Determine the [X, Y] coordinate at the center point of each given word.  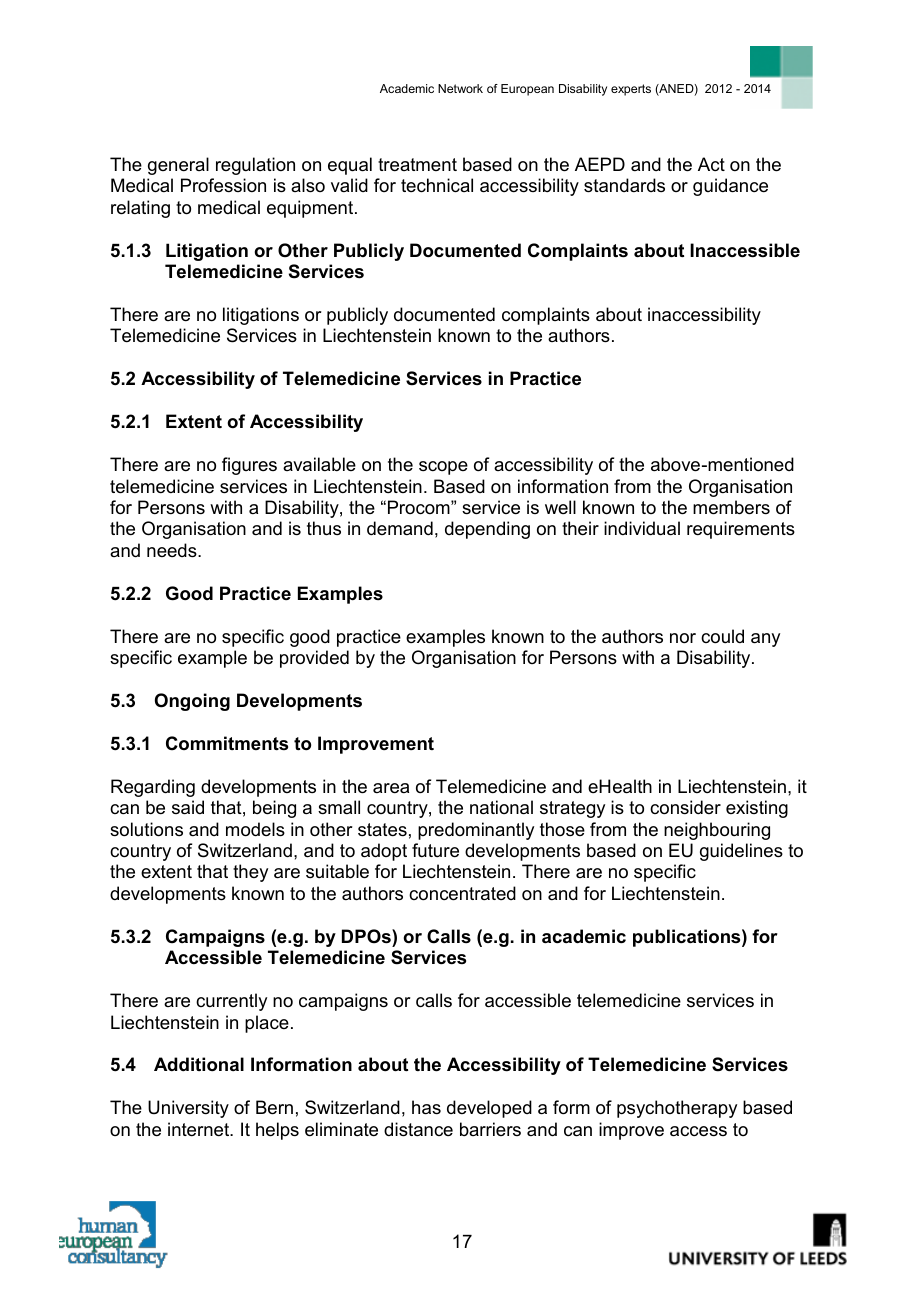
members [731, 507]
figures [249, 466]
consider [685, 807]
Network [460, 88]
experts [631, 90]
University [188, 1109]
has [426, 1107]
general [178, 166]
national [501, 807]
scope [443, 468]
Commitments [227, 743]
